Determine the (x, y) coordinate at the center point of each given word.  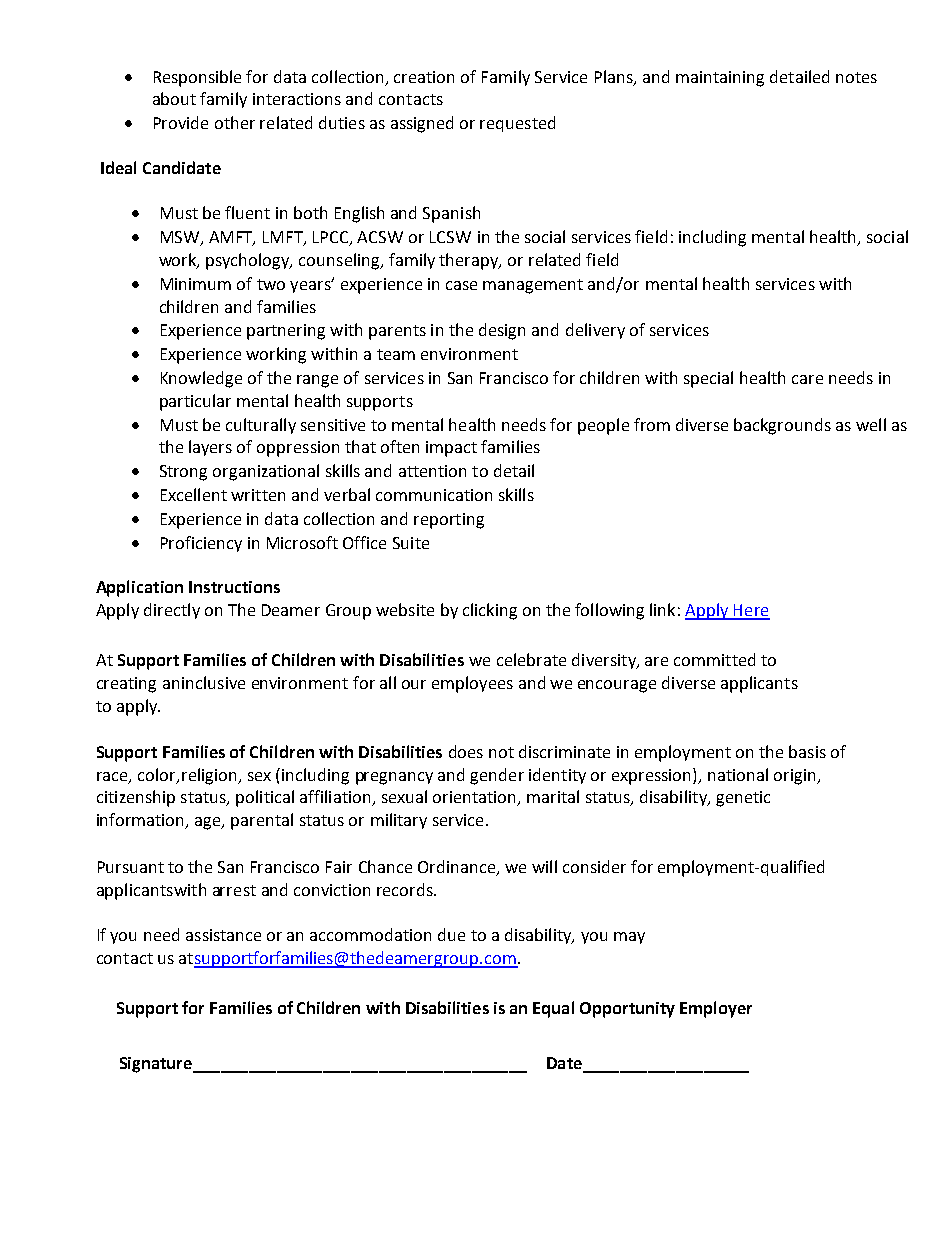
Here (751, 611)
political (265, 798)
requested (517, 124)
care (807, 379)
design (502, 331)
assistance (223, 935)
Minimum (196, 284)
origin (796, 777)
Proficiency (201, 544)
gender (497, 776)
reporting (449, 521)
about (174, 98)
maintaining (720, 79)
